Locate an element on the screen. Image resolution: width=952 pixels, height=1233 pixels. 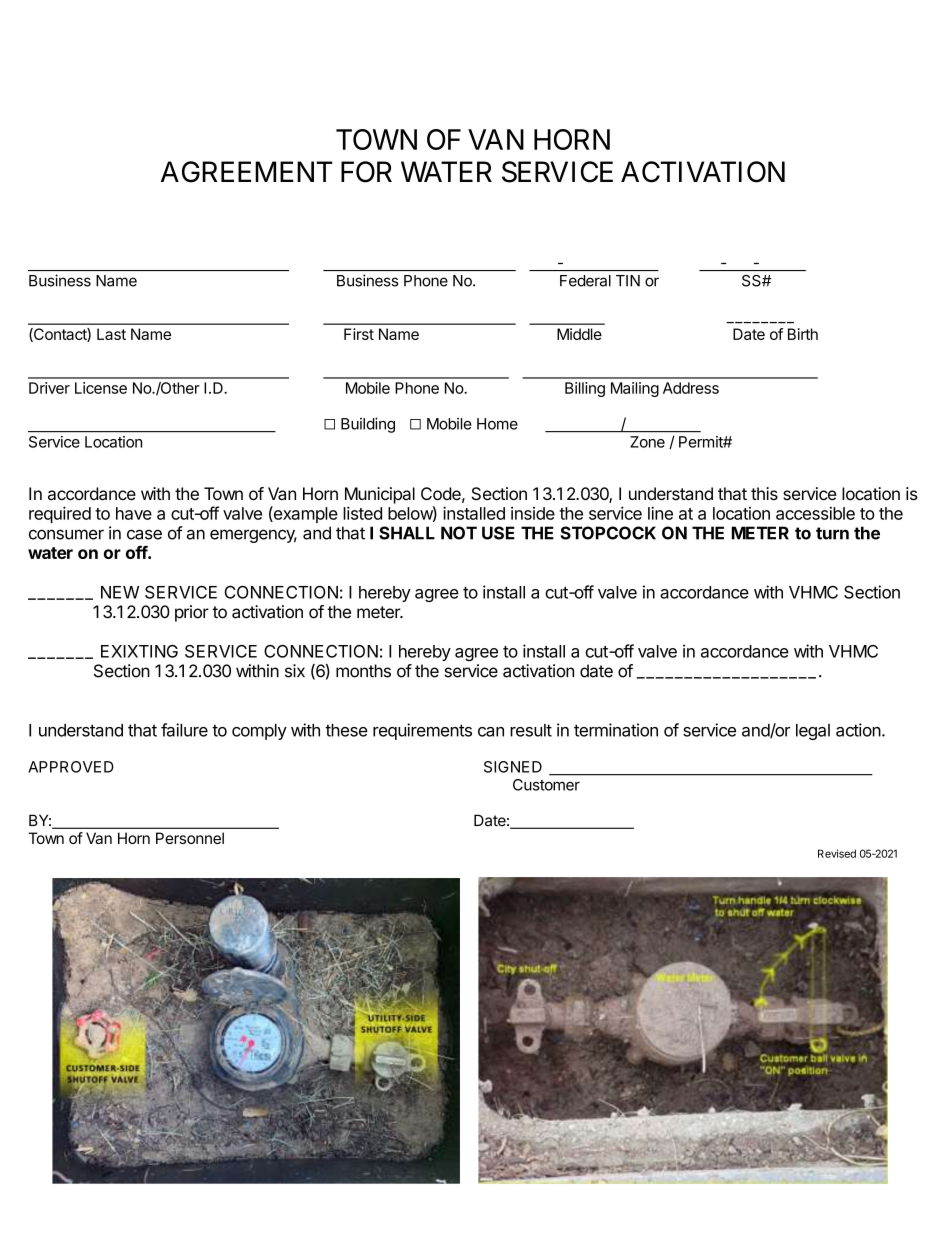
FOR is located at coordinates (366, 172).
